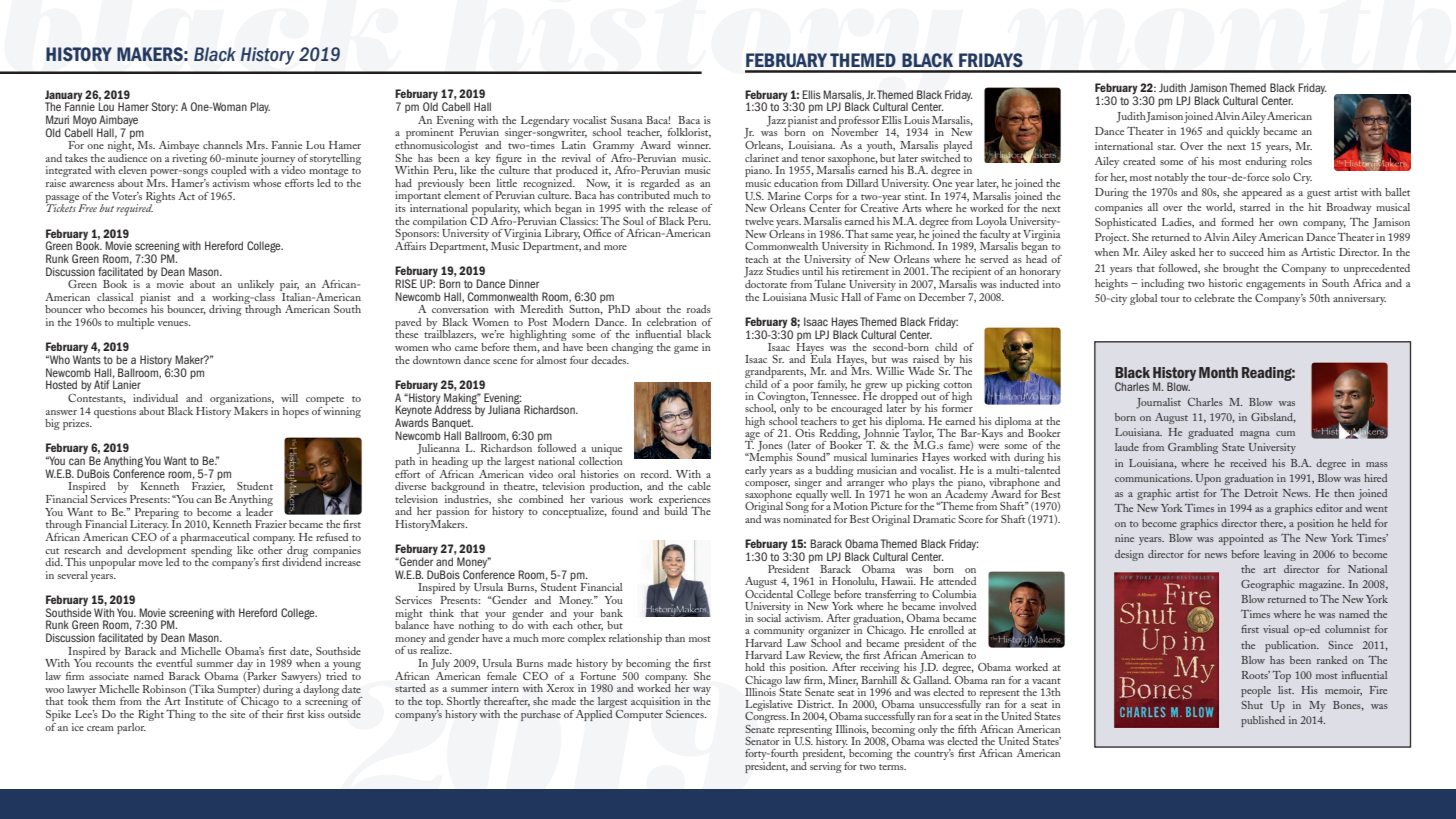  I want to click on Susana, so click(627, 120).
